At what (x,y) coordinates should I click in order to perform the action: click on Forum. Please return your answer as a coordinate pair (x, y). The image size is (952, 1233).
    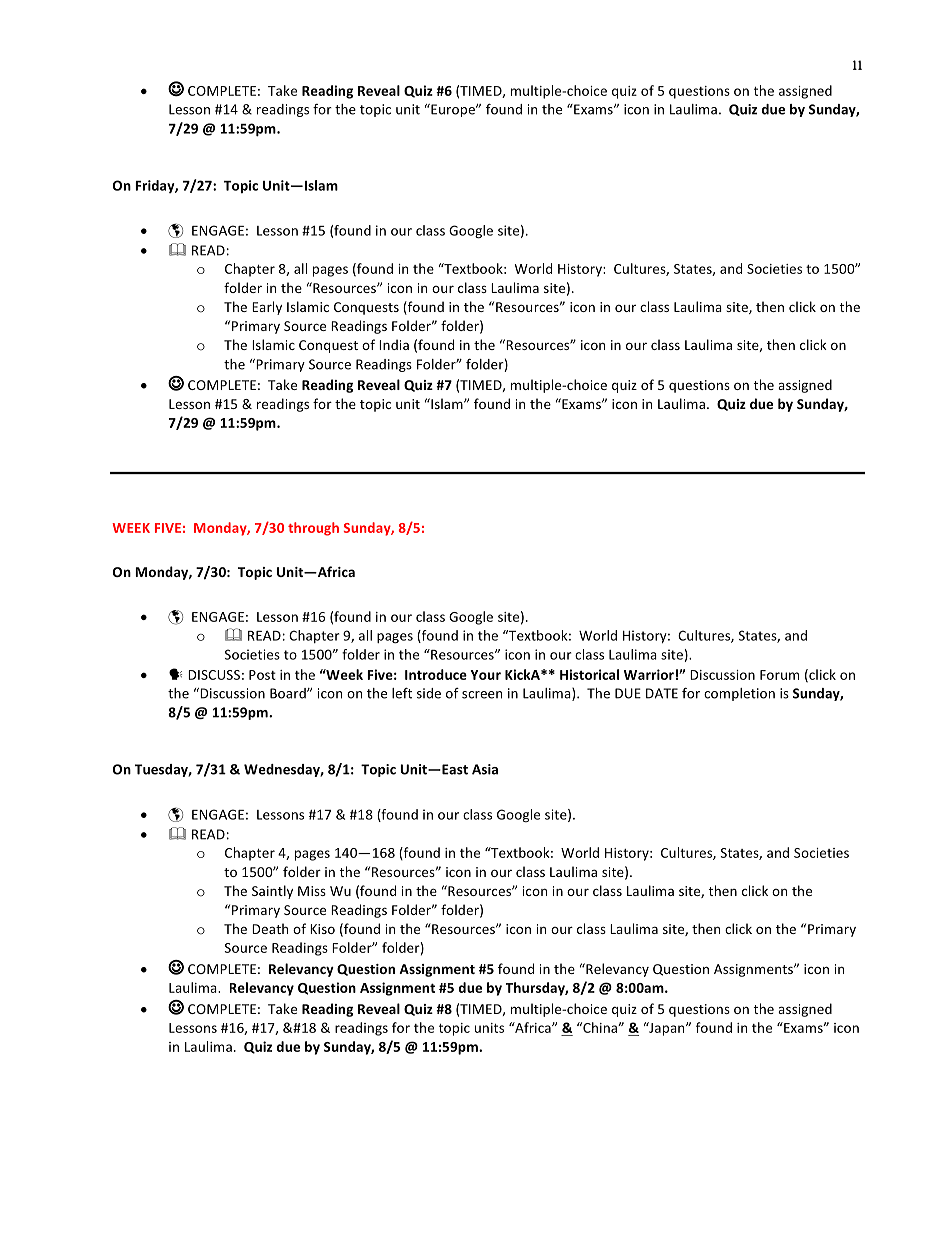
    Looking at the image, I should click on (779, 675).
